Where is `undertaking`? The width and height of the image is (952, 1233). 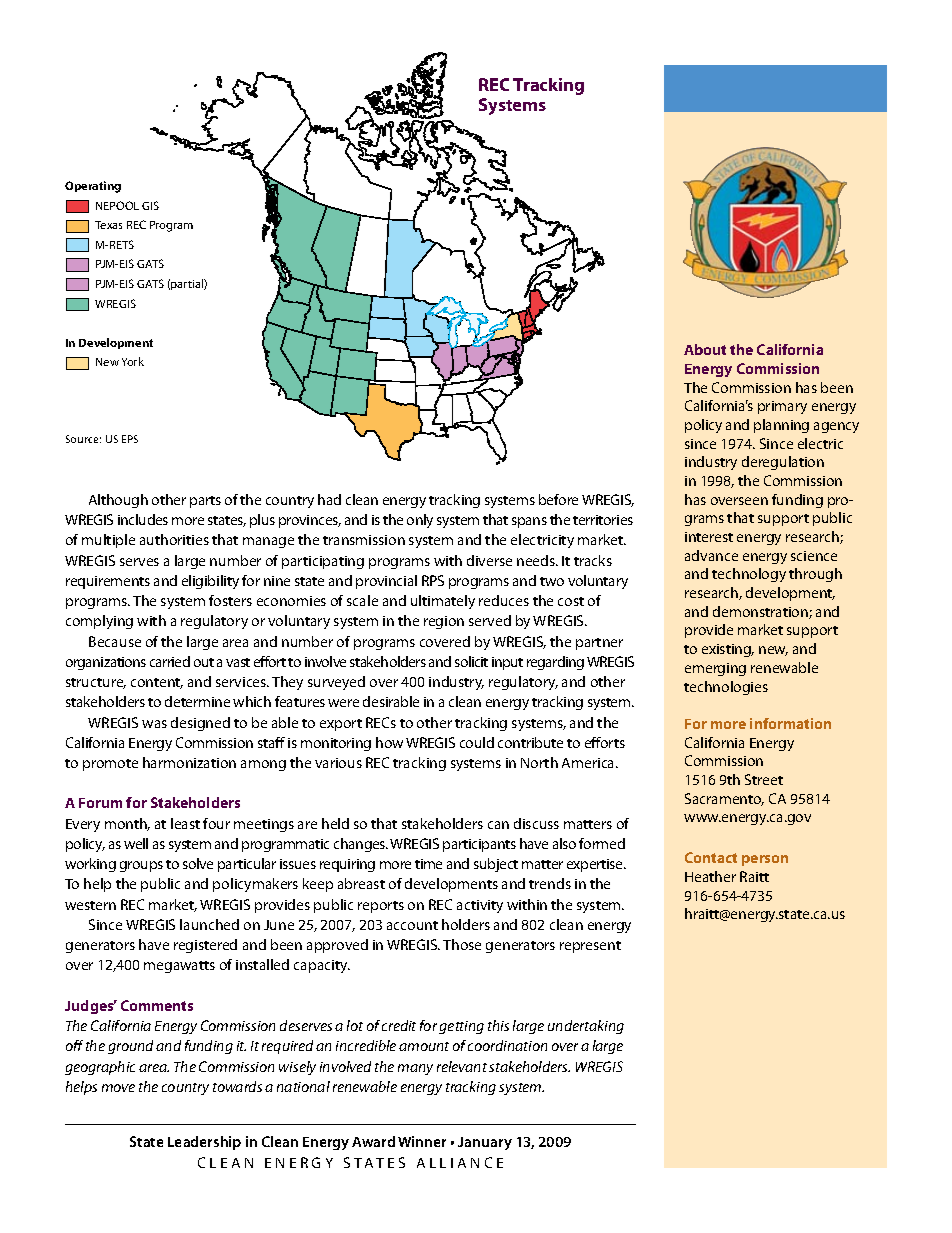 undertaking is located at coordinates (586, 1027).
